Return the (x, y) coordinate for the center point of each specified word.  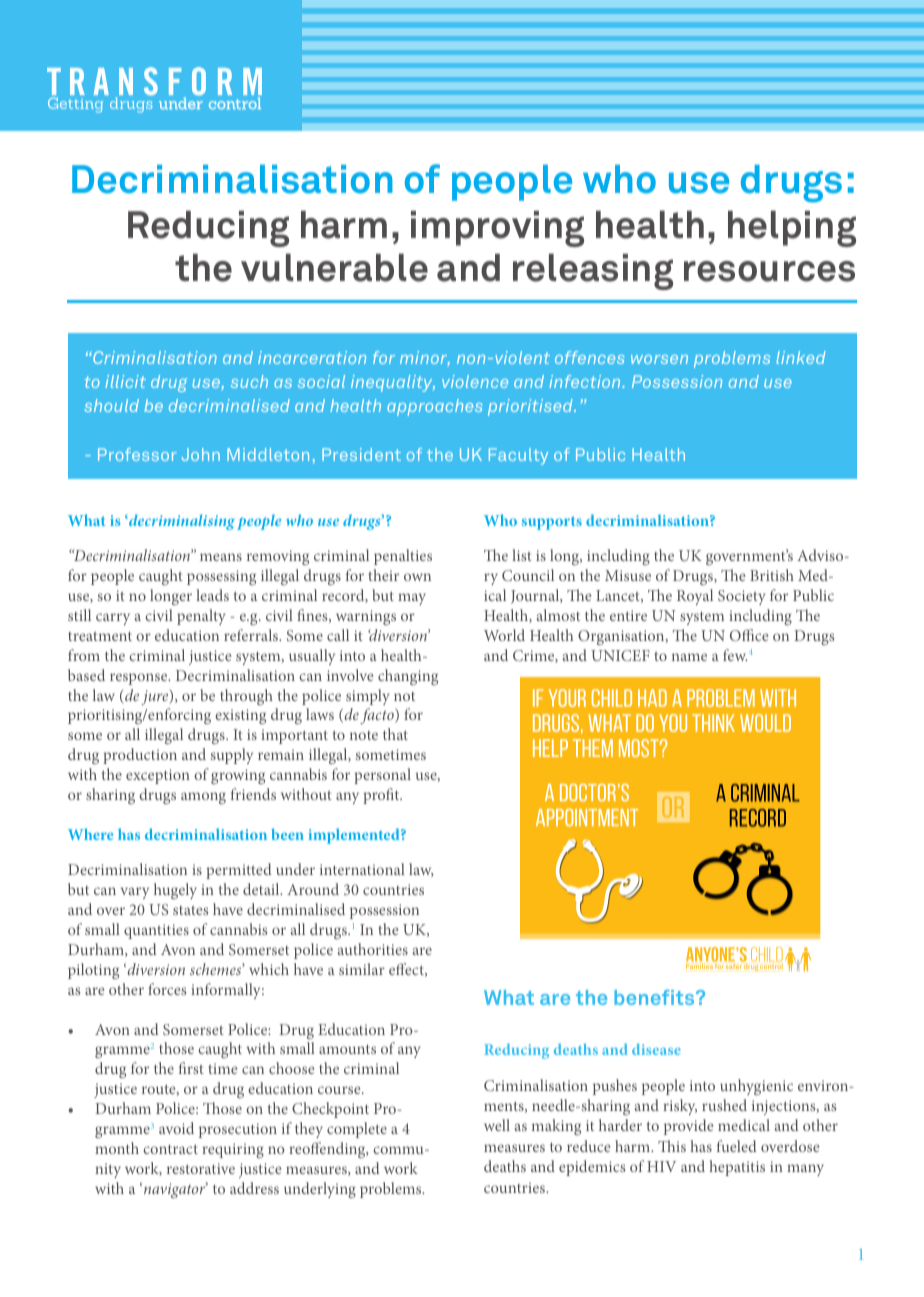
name (689, 657)
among (203, 798)
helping (792, 228)
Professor (137, 454)
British (772, 575)
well (497, 1125)
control (235, 103)
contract (170, 1149)
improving (497, 229)
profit (382, 796)
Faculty (518, 456)
